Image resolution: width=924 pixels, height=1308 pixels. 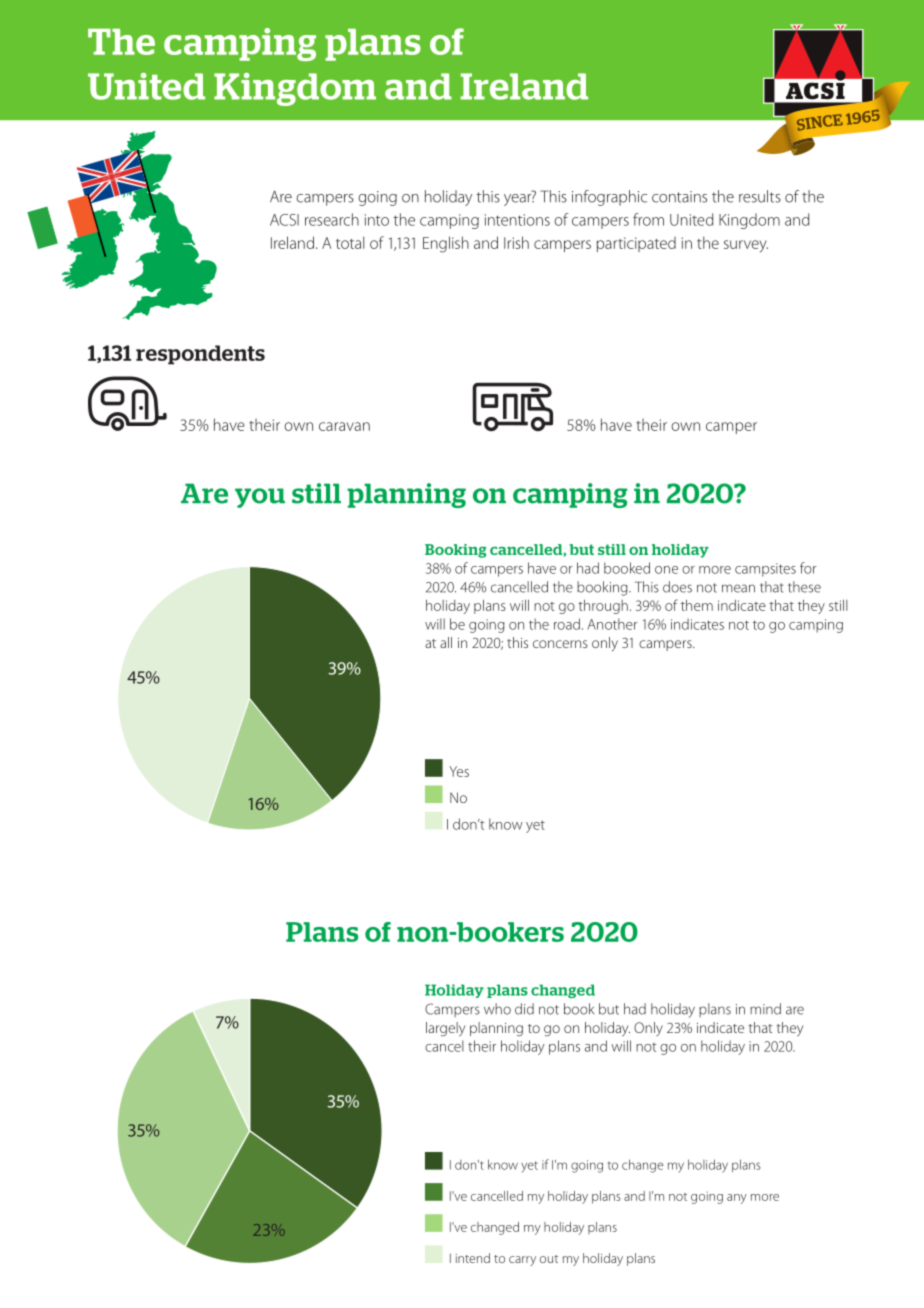 I want to click on concerns, so click(x=560, y=644).
